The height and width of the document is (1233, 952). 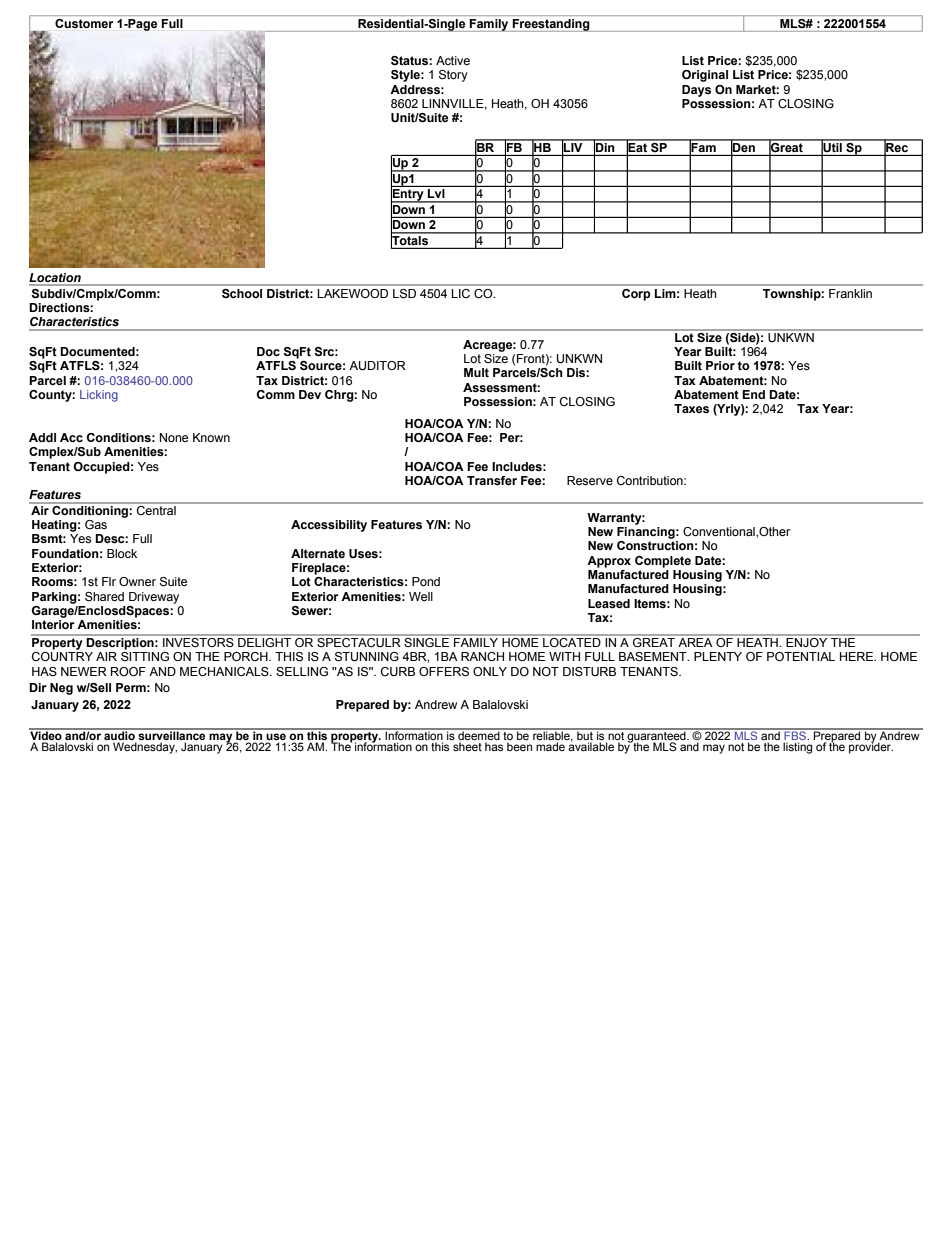 What do you see at coordinates (801, 656) in the document?
I see `POTENTIAL` at bounding box center [801, 656].
